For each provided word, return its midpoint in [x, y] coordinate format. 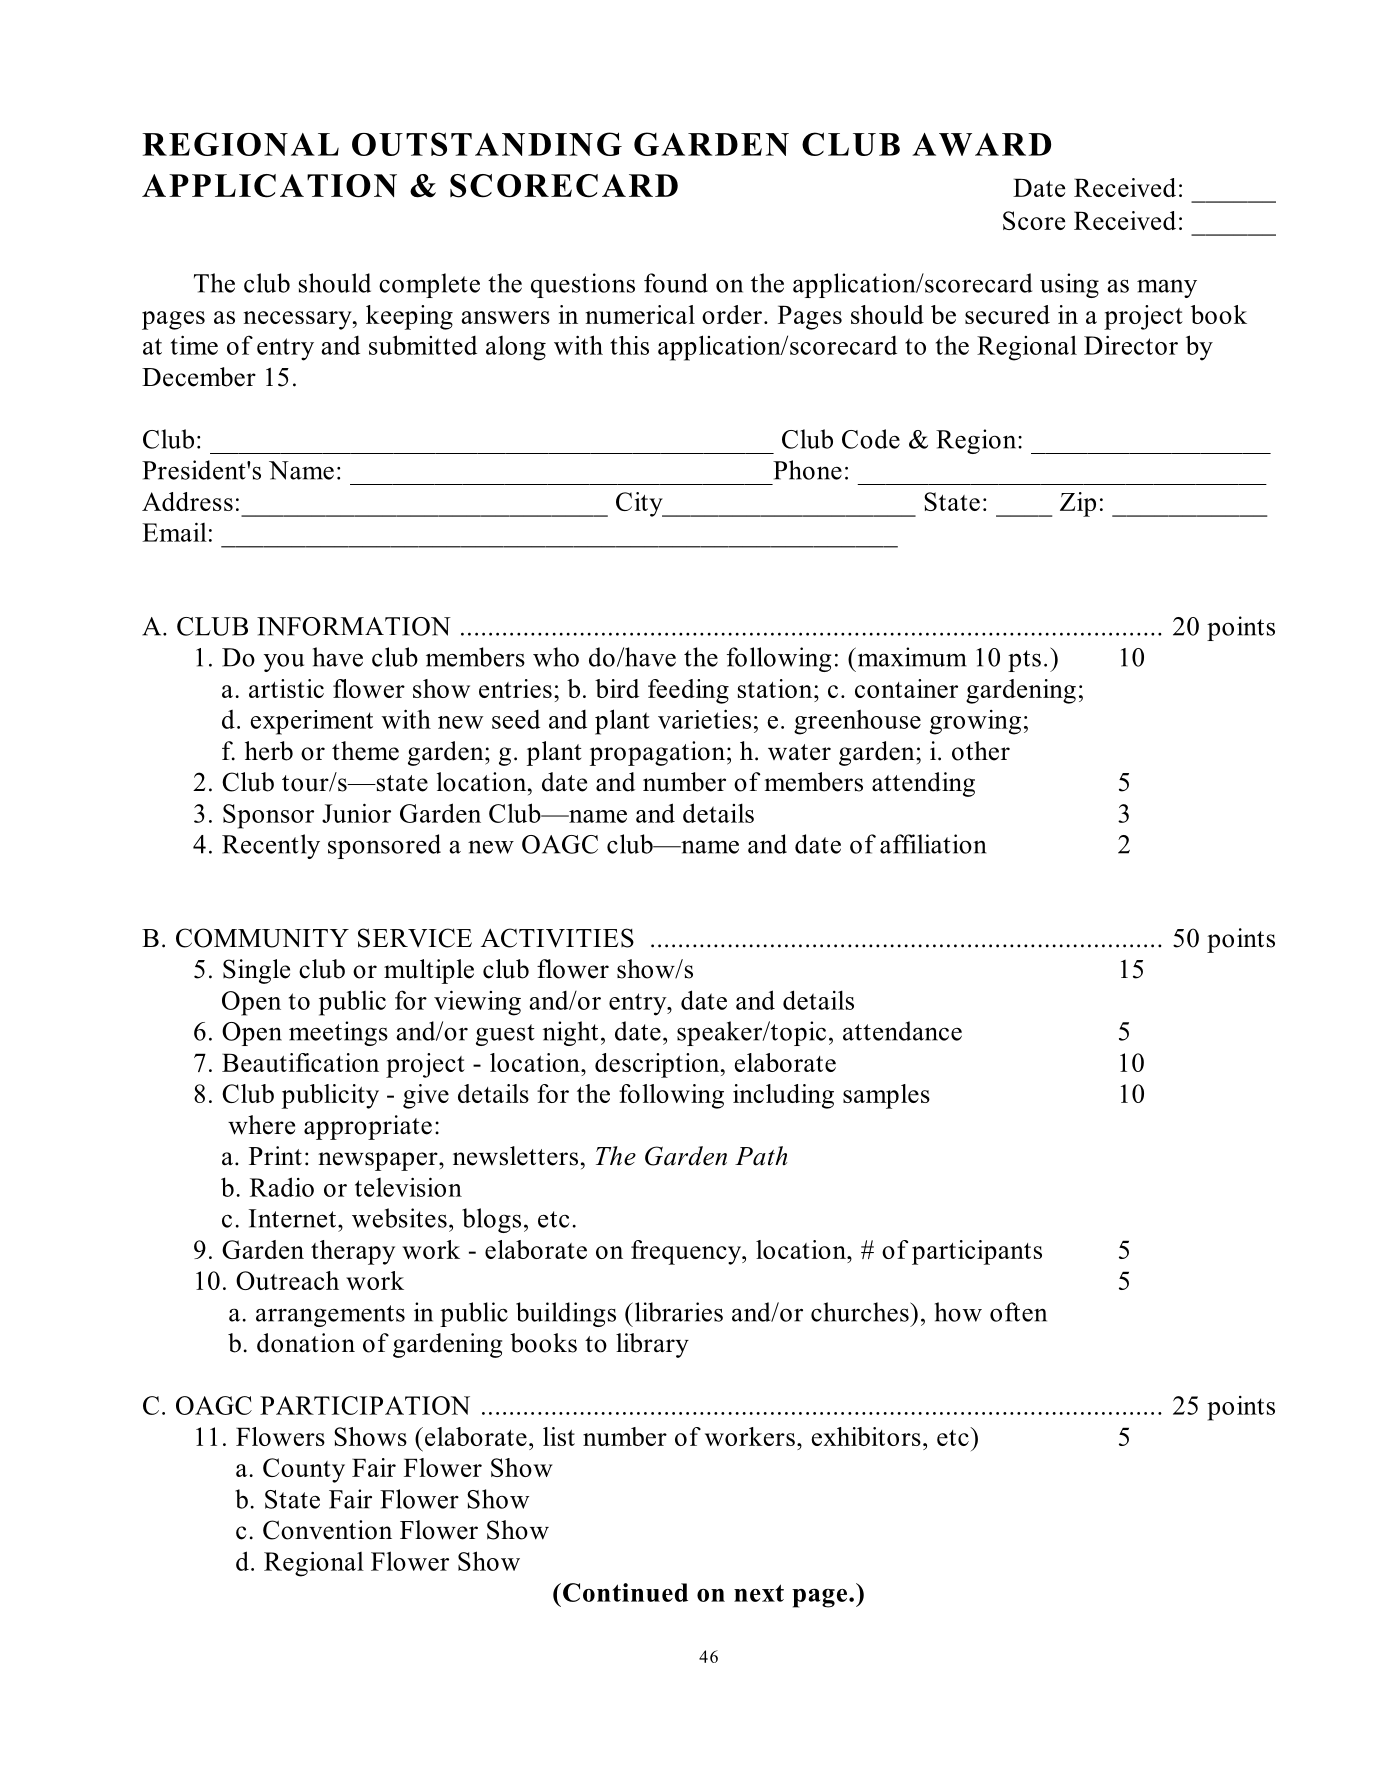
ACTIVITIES [557, 938]
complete [429, 285]
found [676, 283]
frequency [687, 1252]
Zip [1078, 504]
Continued [625, 1592]
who [556, 657]
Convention [327, 1530]
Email [174, 532]
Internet [294, 1218]
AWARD [981, 144]
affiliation [933, 844]
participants [977, 1252]
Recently [271, 846]
